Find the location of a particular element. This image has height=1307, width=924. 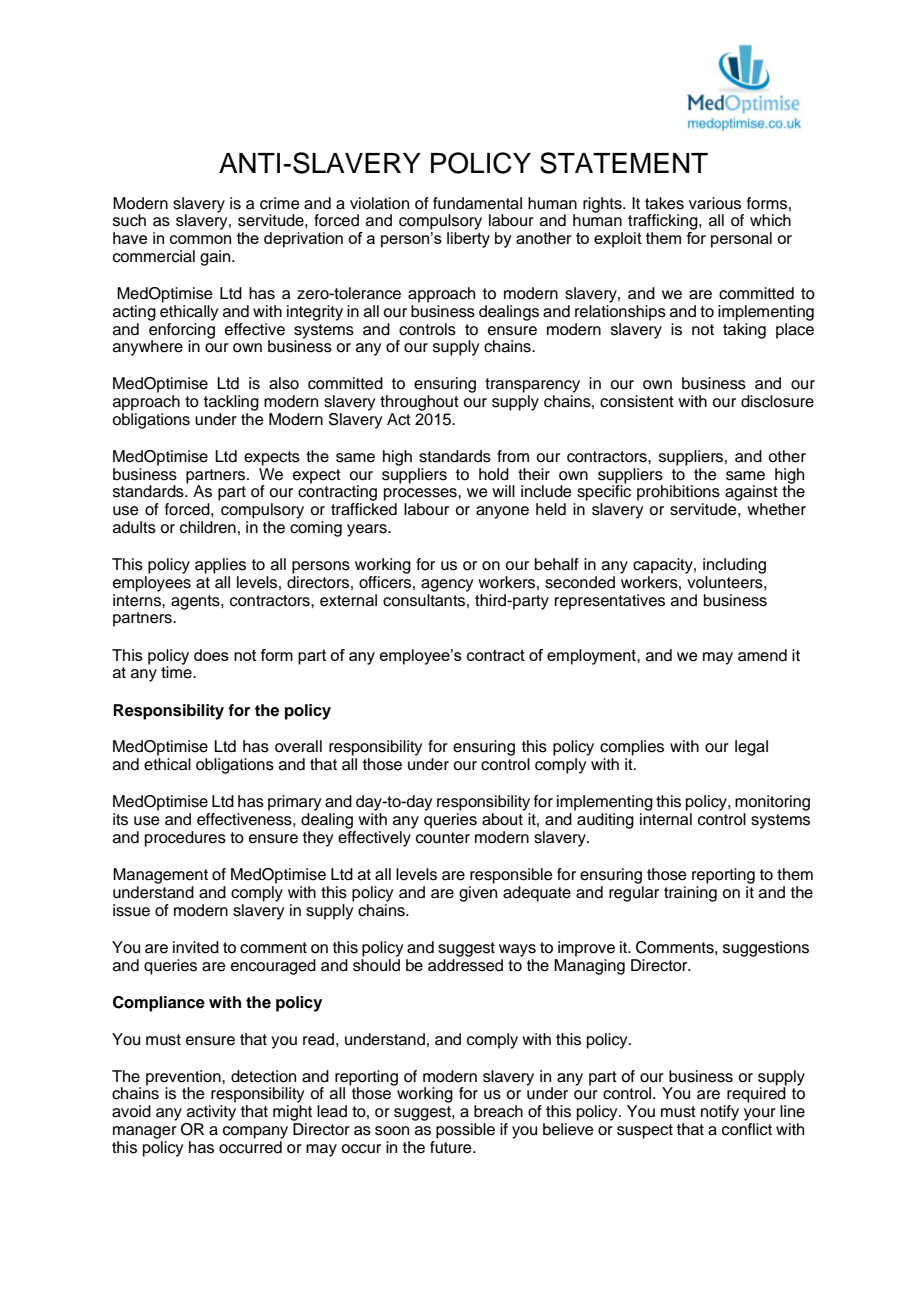

various is located at coordinates (715, 203).
